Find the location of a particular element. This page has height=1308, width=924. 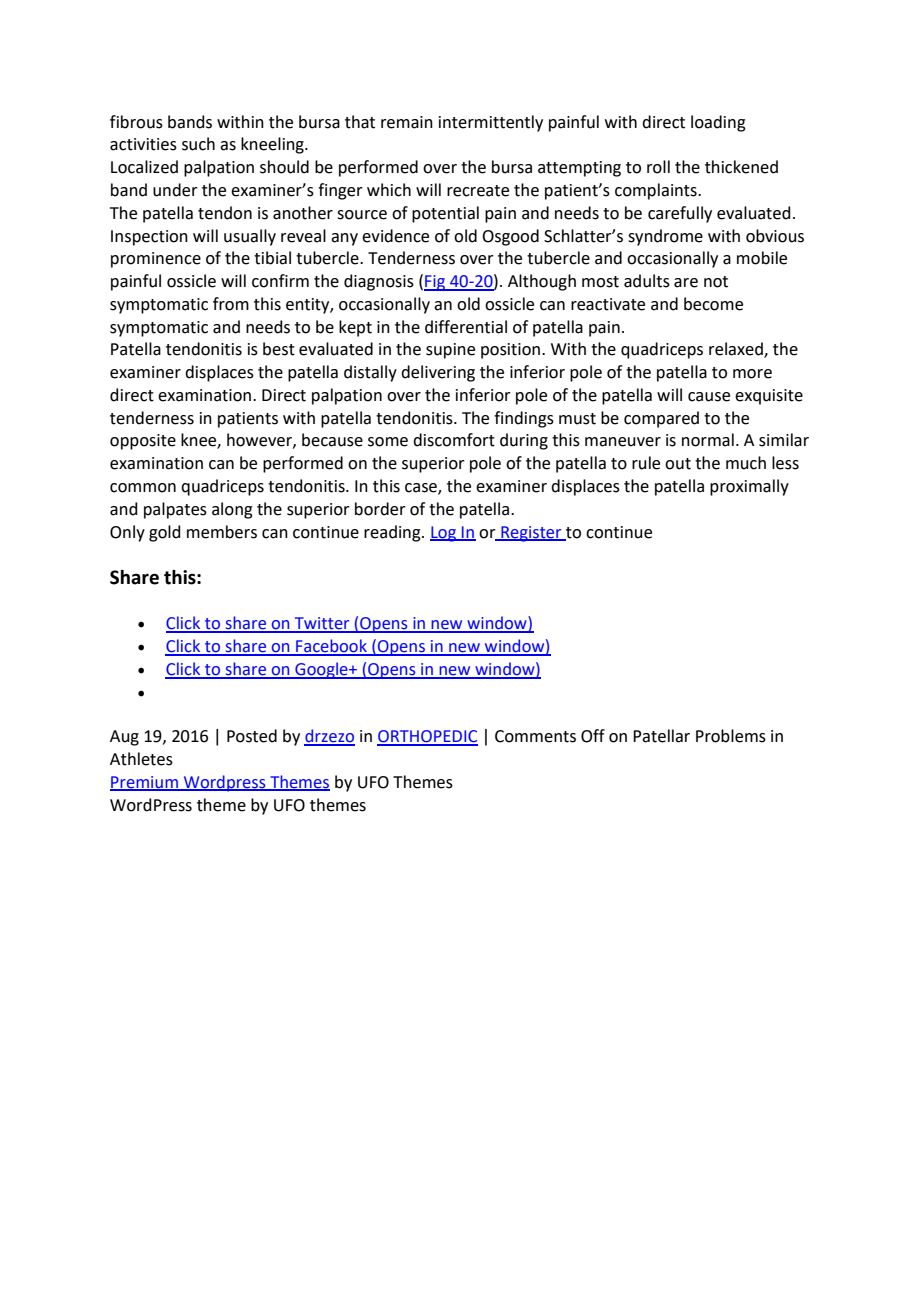

opposite is located at coordinates (143, 442).
